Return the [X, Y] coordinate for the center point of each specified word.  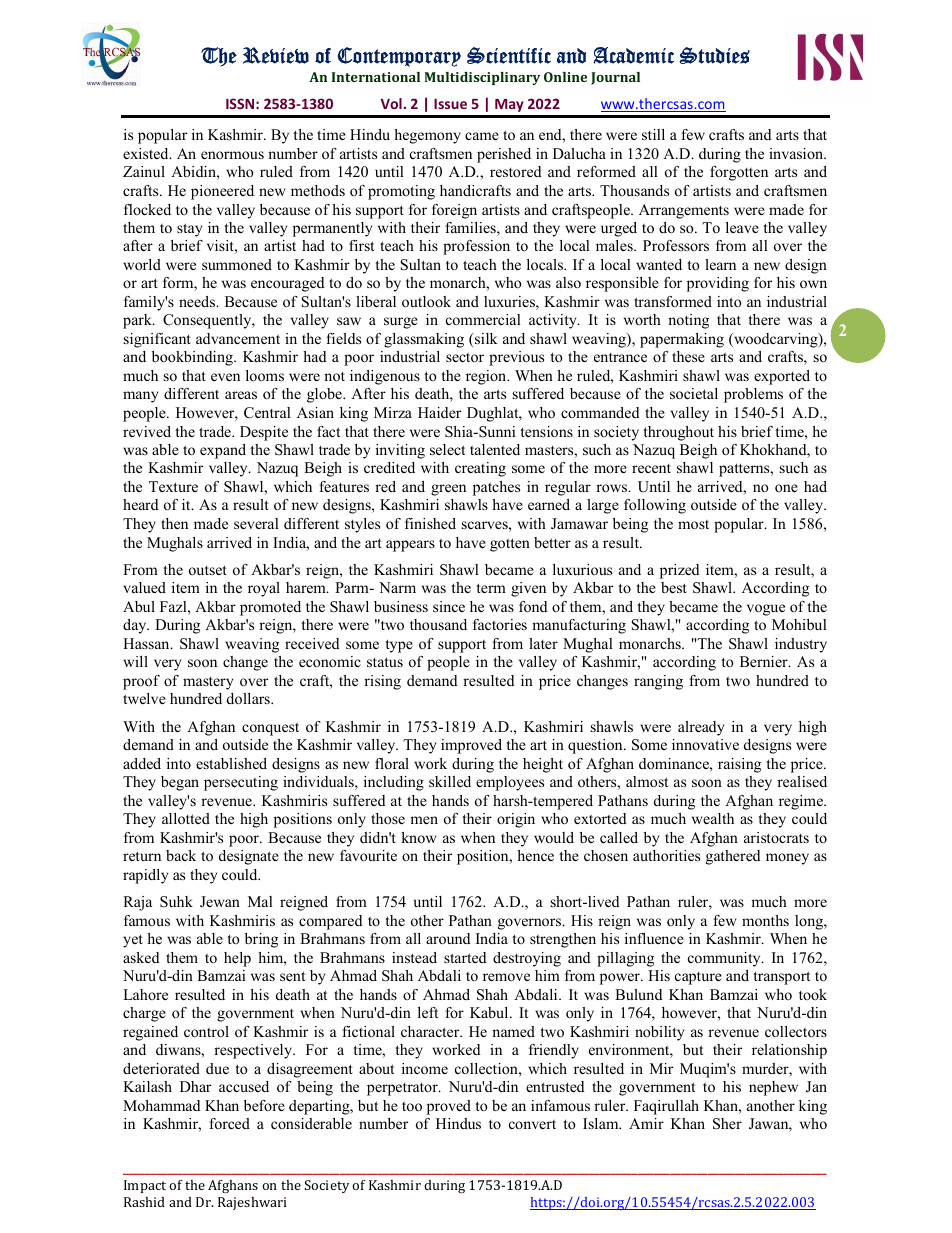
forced [229, 1123]
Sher [727, 1124]
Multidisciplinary [482, 78]
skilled [450, 781]
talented [495, 449]
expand [223, 451]
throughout [678, 433]
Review [276, 55]
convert [532, 1124]
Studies [714, 55]
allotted [186, 818]
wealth [713, 818]
